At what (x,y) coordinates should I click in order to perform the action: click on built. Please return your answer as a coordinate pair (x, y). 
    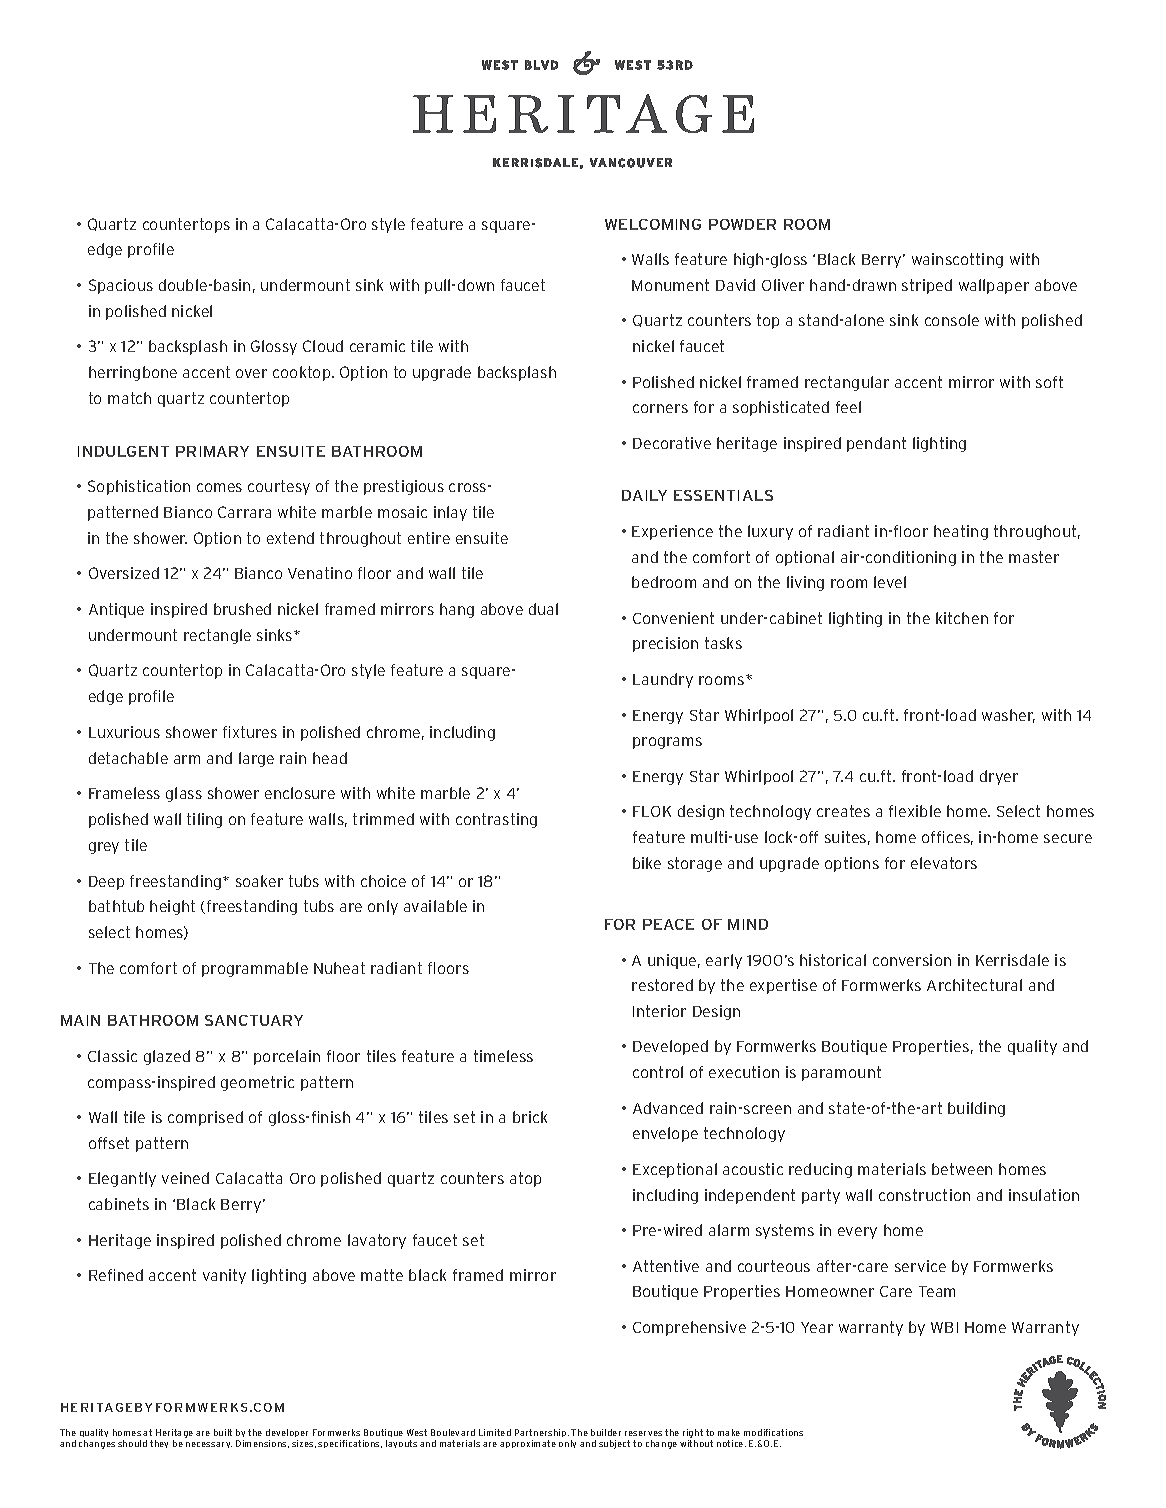
    Looking at the image, I should click on (223, 1432).
